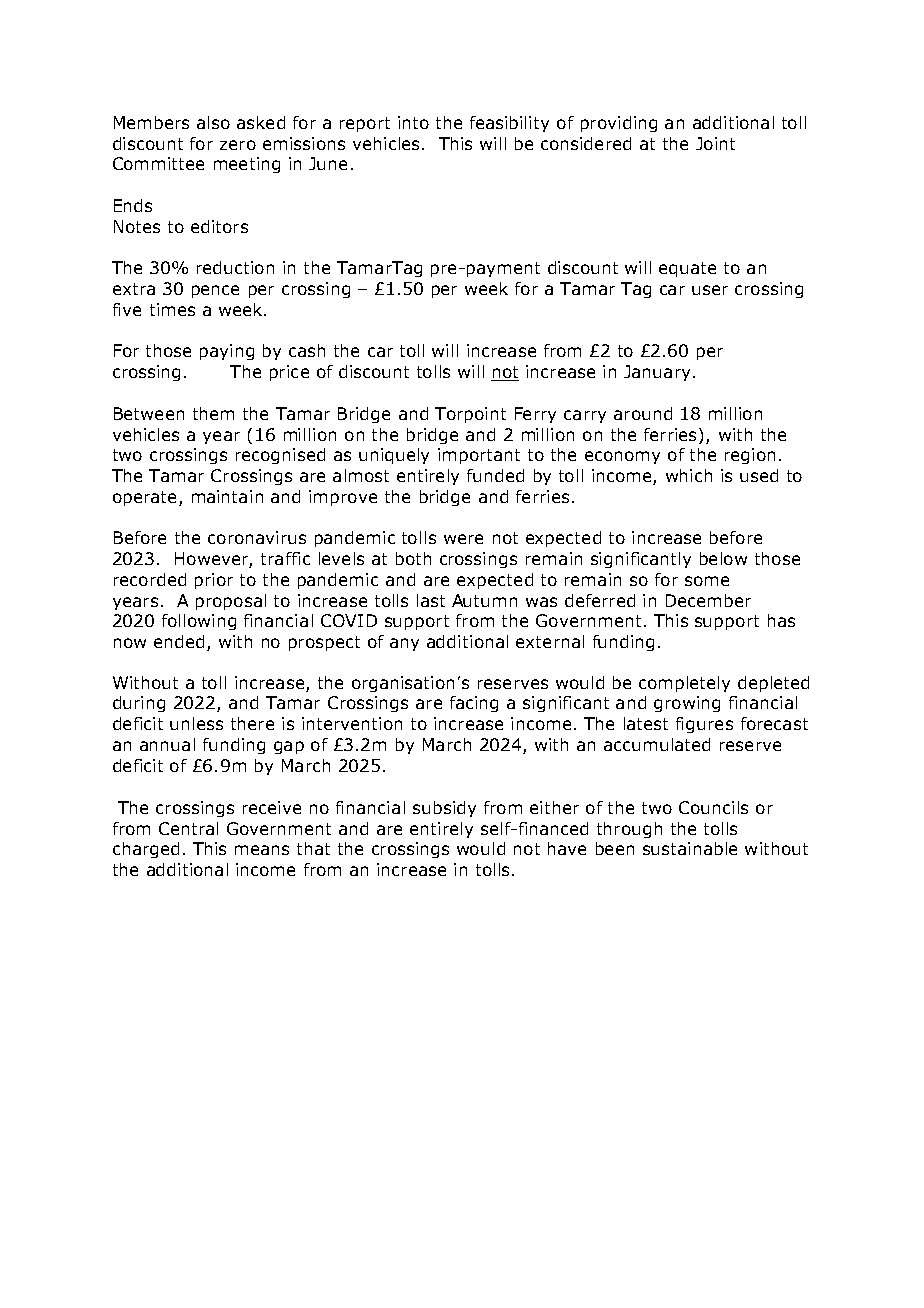 The height and width of the screenshot is (1308, 924). I want to click on completely, so click(684, 684).
